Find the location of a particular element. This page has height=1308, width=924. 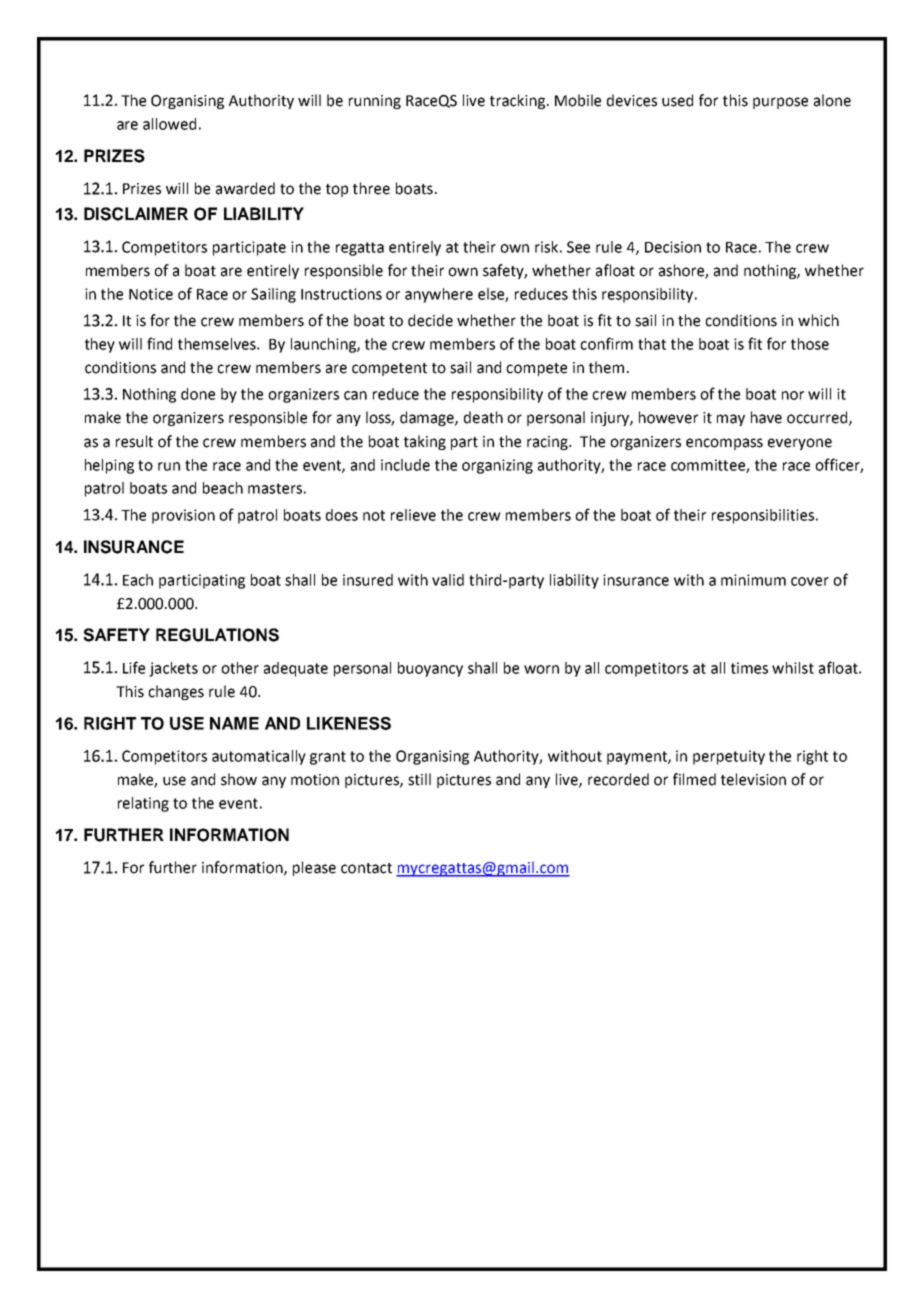

responsibilities is located at coordinates (764, 516).
